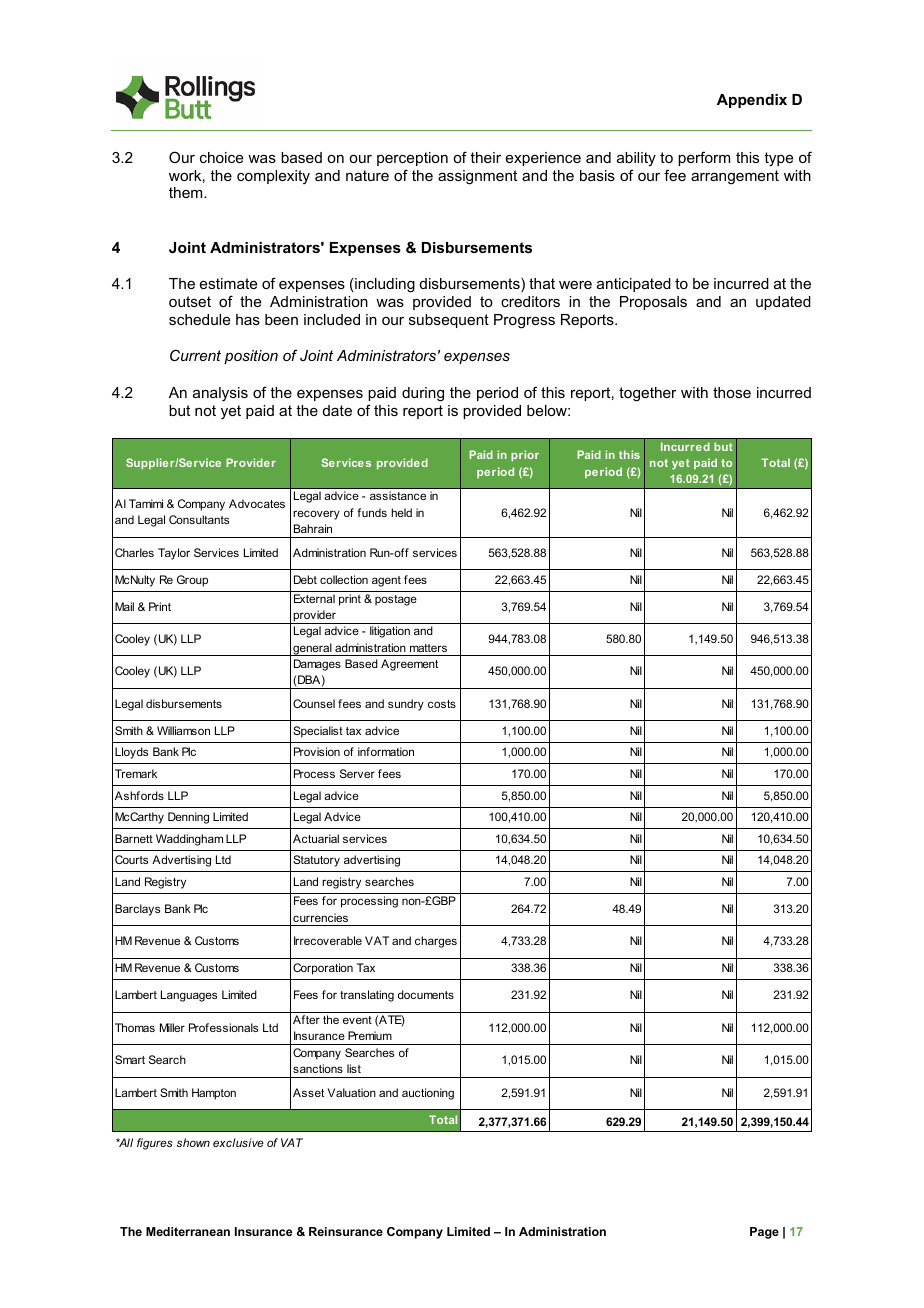 The height and width of the image is (1308, 924). I want to click on costs, so click(442, 704).
